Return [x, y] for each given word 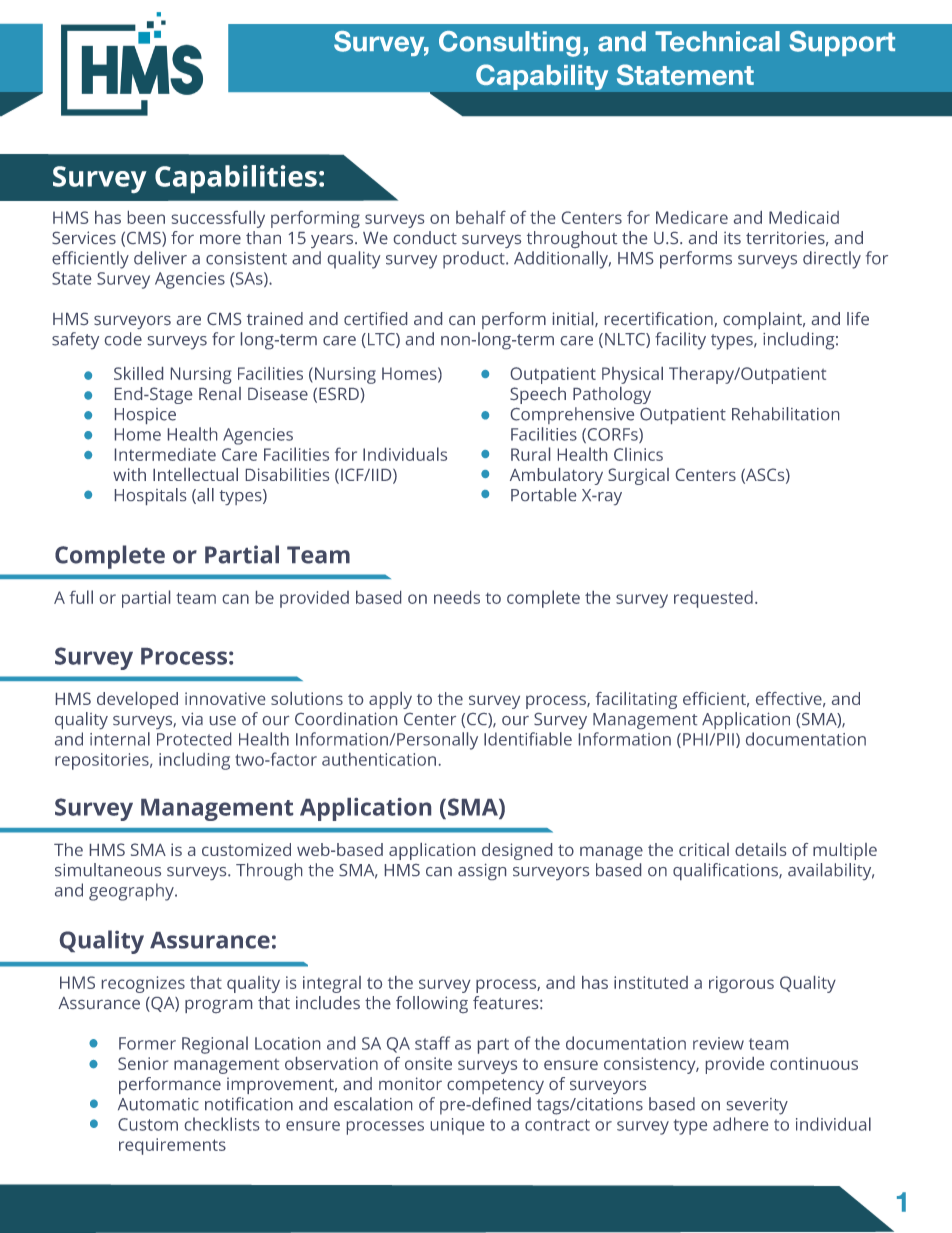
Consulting [509, 44]
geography [132, 892]
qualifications [726, 871]
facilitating [636, 700]
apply [390, 700]
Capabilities [236, 179]
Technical [717, 41]
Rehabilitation [785, 414]
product [475, 260]
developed [137, 700]
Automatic [158, 1104]
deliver [160, 258]
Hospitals [150, 496]
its [732, 237]
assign [482, 871]
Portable [543, 494]
